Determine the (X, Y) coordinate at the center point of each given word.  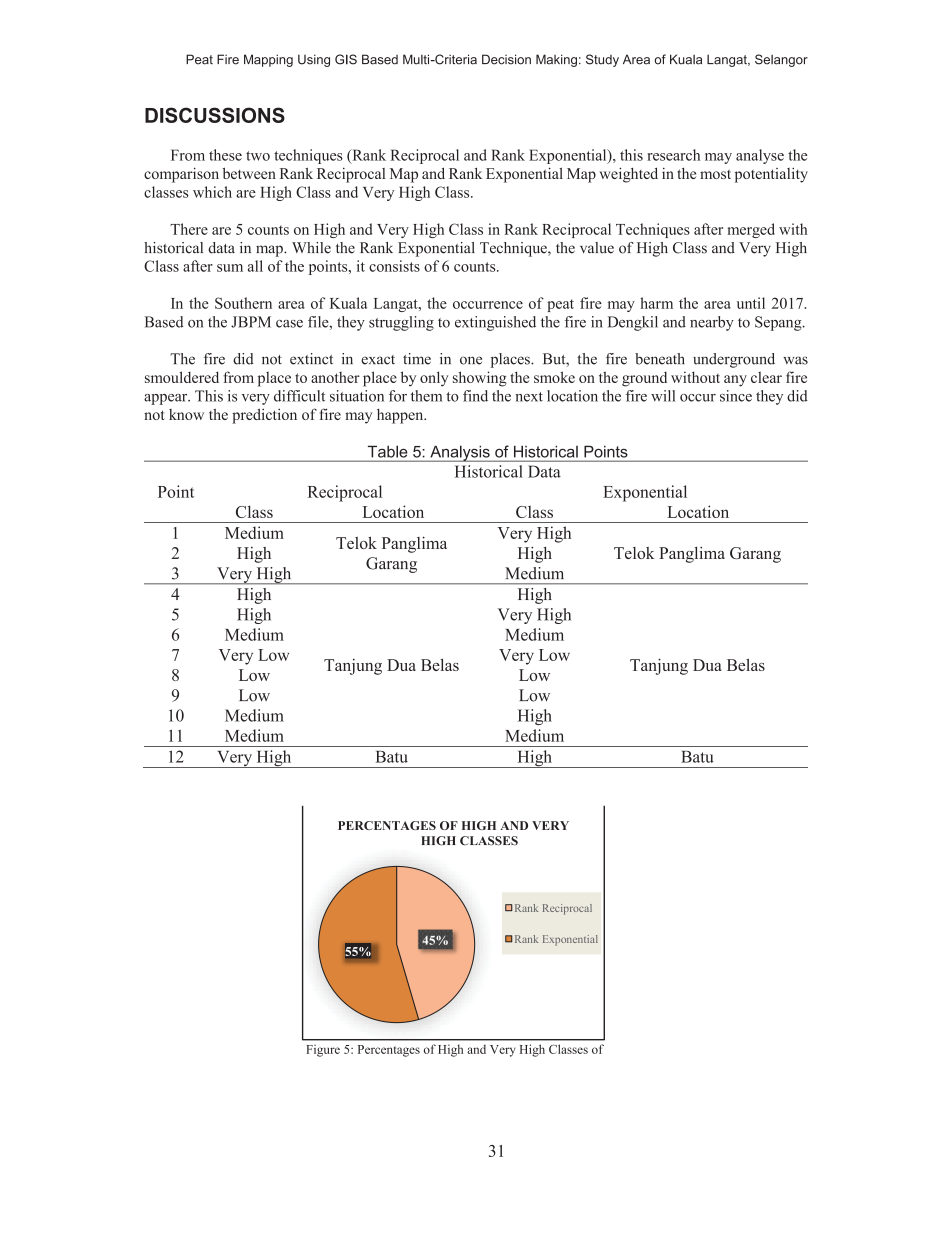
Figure (323, 1050)
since (736, 396)
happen (401, 416)
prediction (264, 416)
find (475, 396)
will (663, 396)
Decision (506, 59)
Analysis (460, 453)
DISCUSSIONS (215, 115)
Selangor (781, 60)
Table (387, 452)
